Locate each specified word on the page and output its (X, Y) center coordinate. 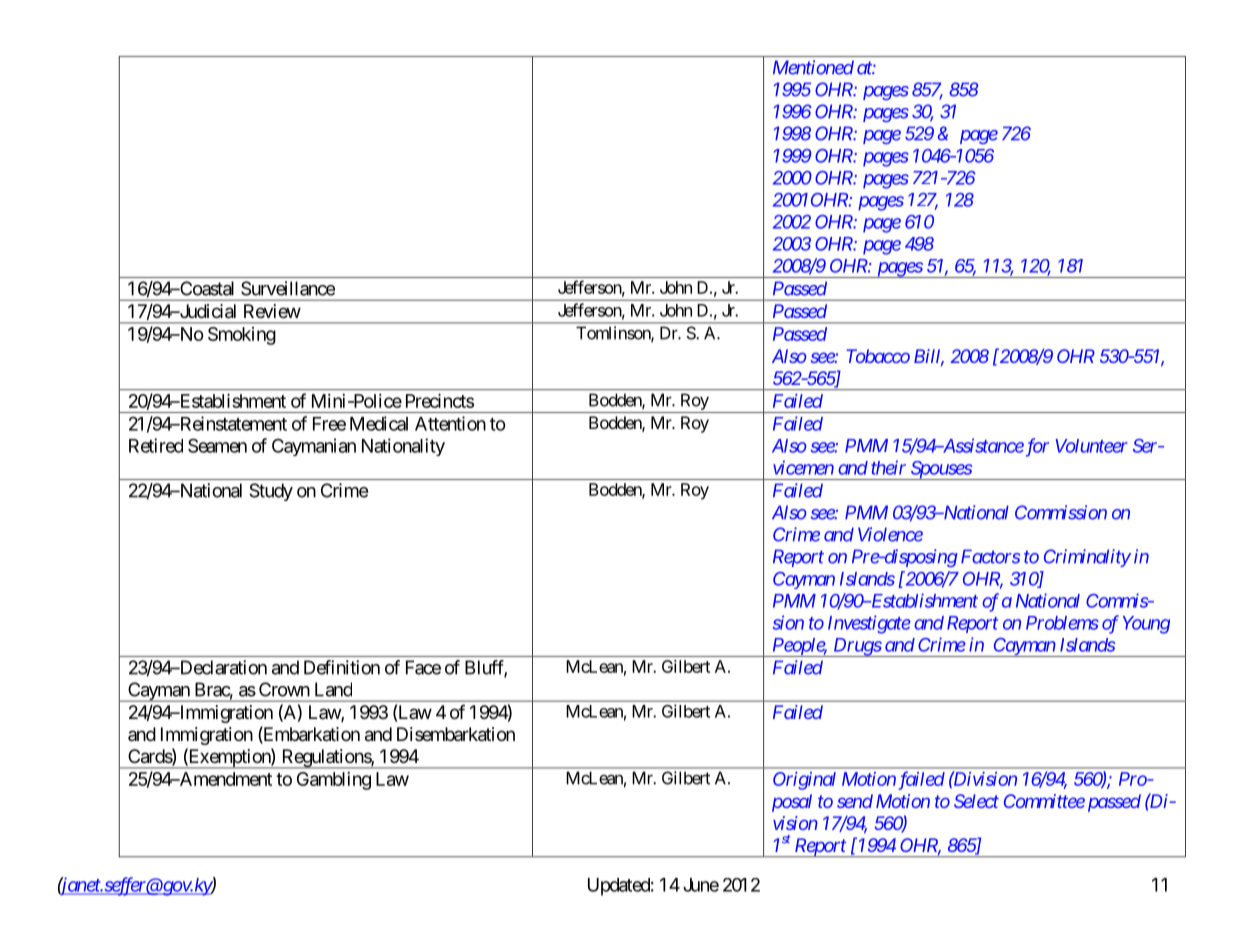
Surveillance (288, 288)
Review (272, 311)
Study (271, 492)
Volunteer (1092, 446)
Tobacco (878, 356)
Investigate (869, 624)
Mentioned (813, 67)
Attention (450, 423)
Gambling (334, 781)
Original (804, 781)
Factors (990, 556)
